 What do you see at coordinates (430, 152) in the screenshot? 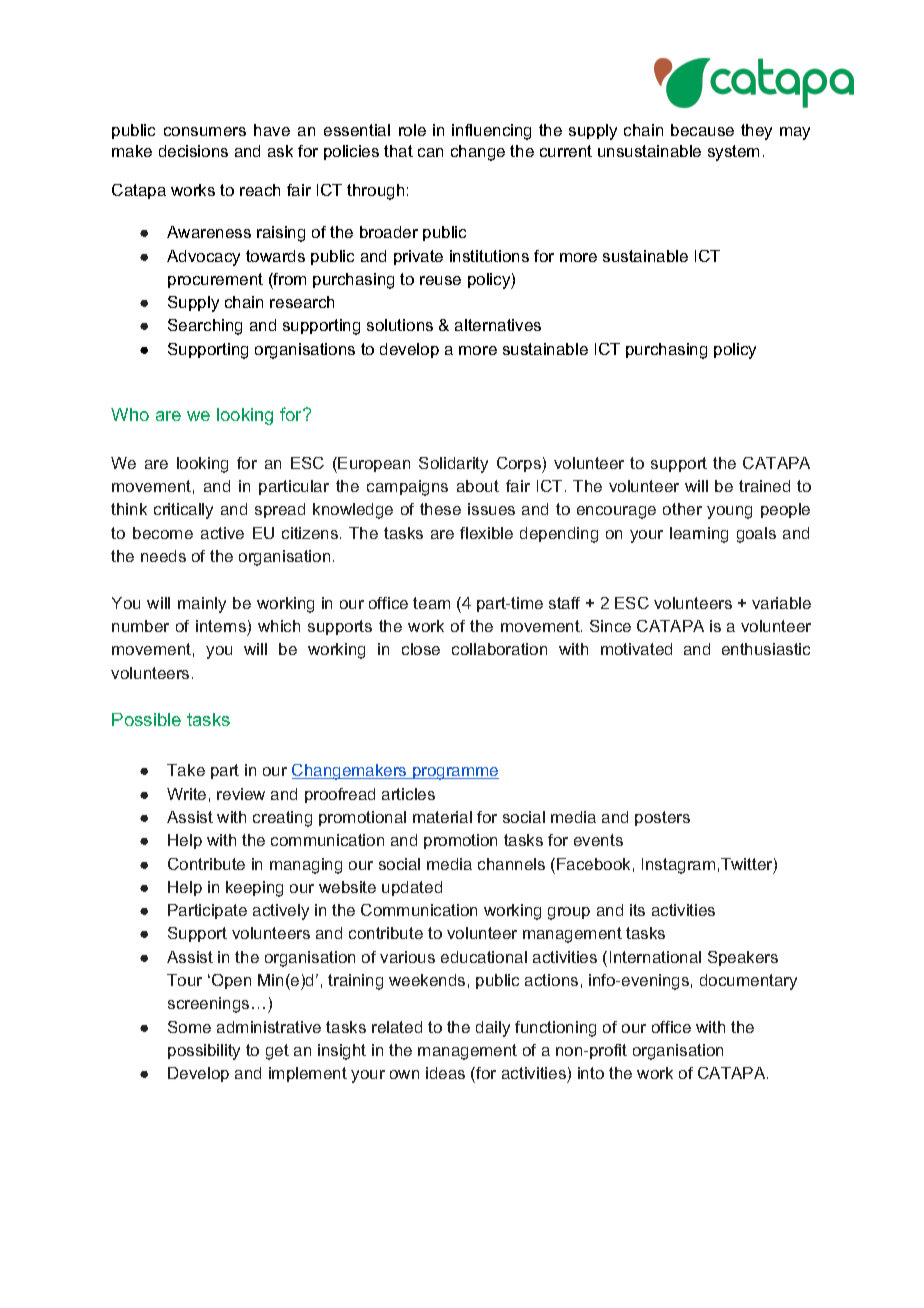
I see `can` at bounding box center [430, 152].
